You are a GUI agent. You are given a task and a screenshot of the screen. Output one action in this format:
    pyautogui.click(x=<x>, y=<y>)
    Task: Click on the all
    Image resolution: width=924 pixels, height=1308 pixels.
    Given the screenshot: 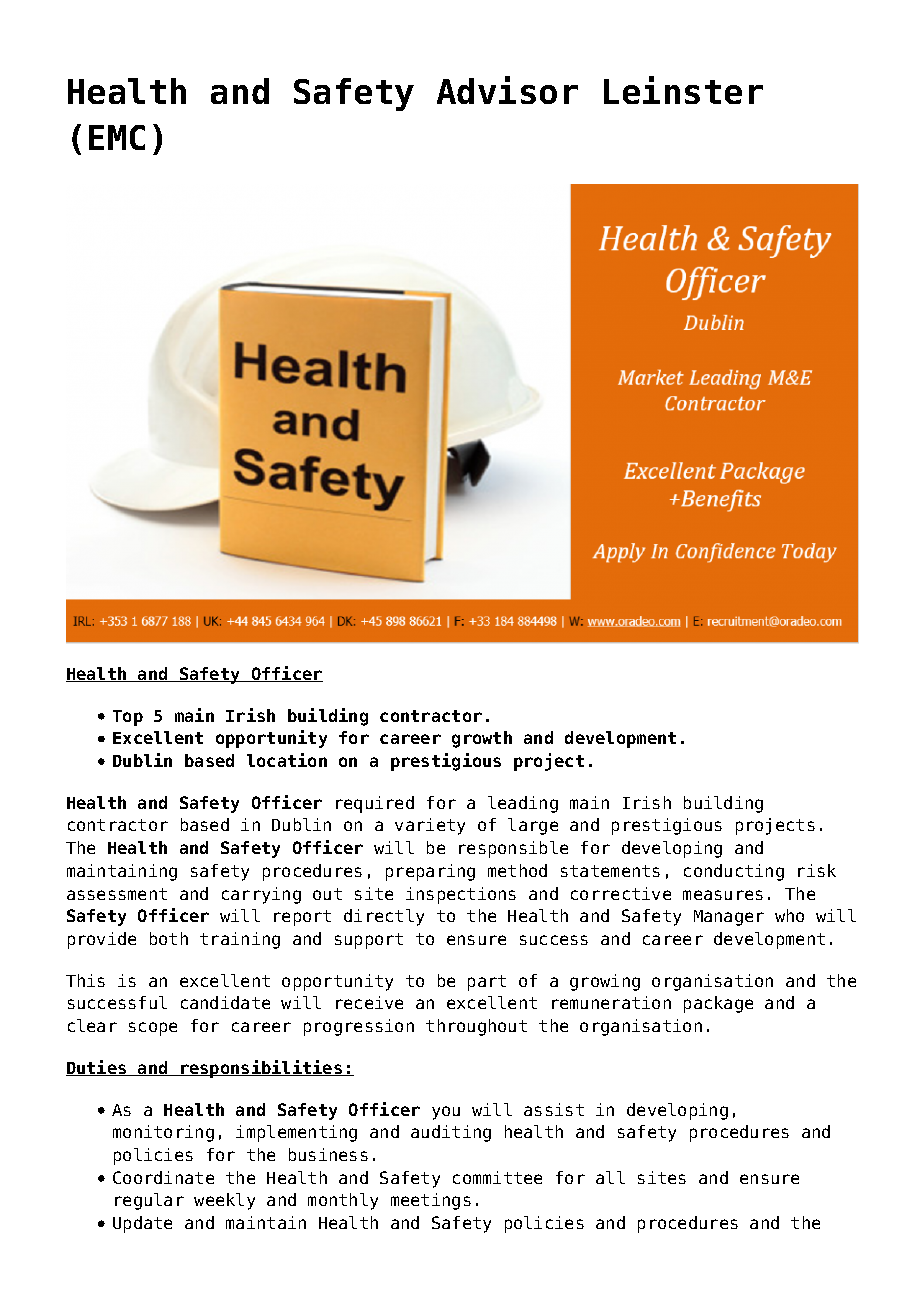 What is the action you would take?
    pyautogui.click(x=610, y=1177)
